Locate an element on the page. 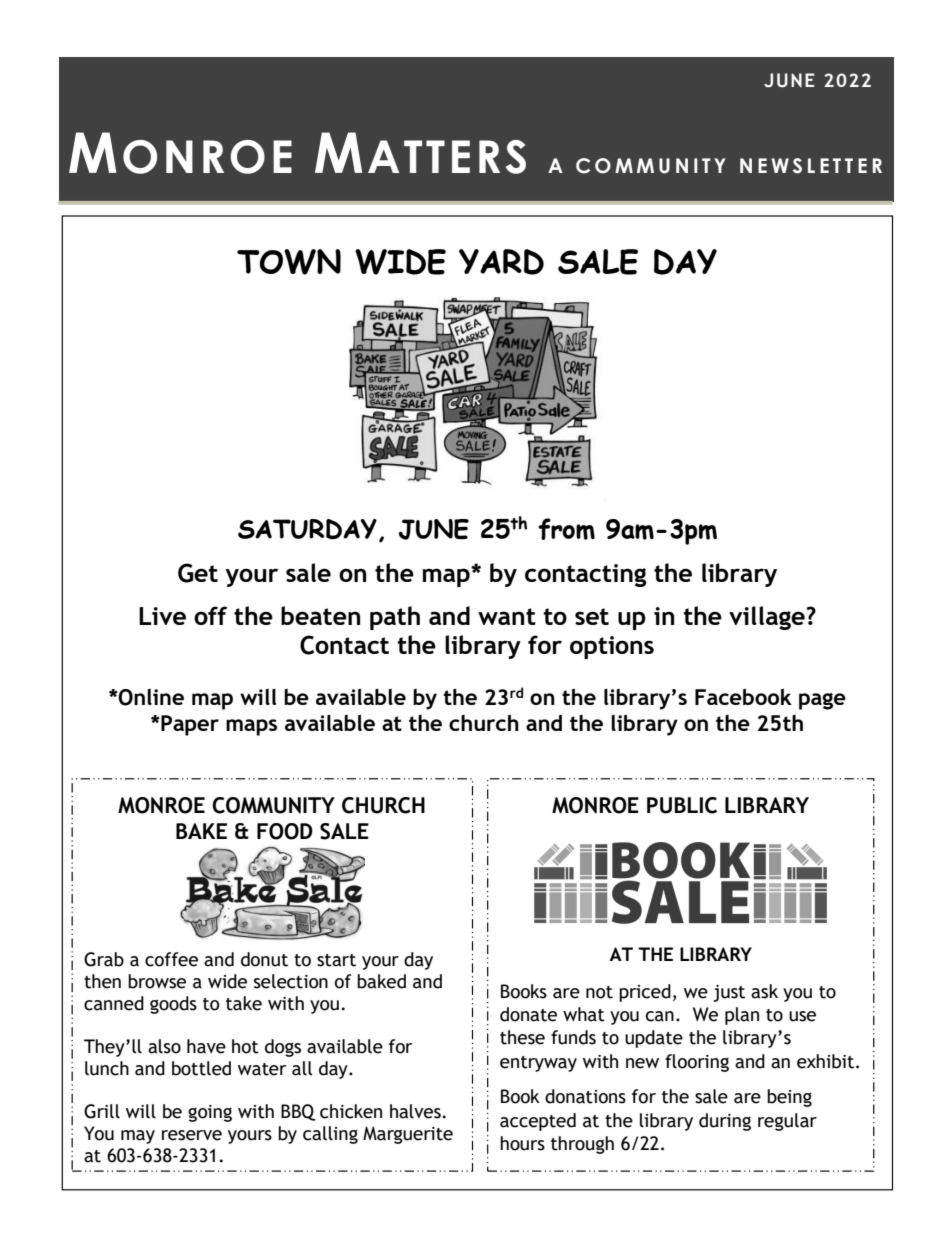 This document has height=1233, width=952. Paper is located at coordinates (189, 725).
